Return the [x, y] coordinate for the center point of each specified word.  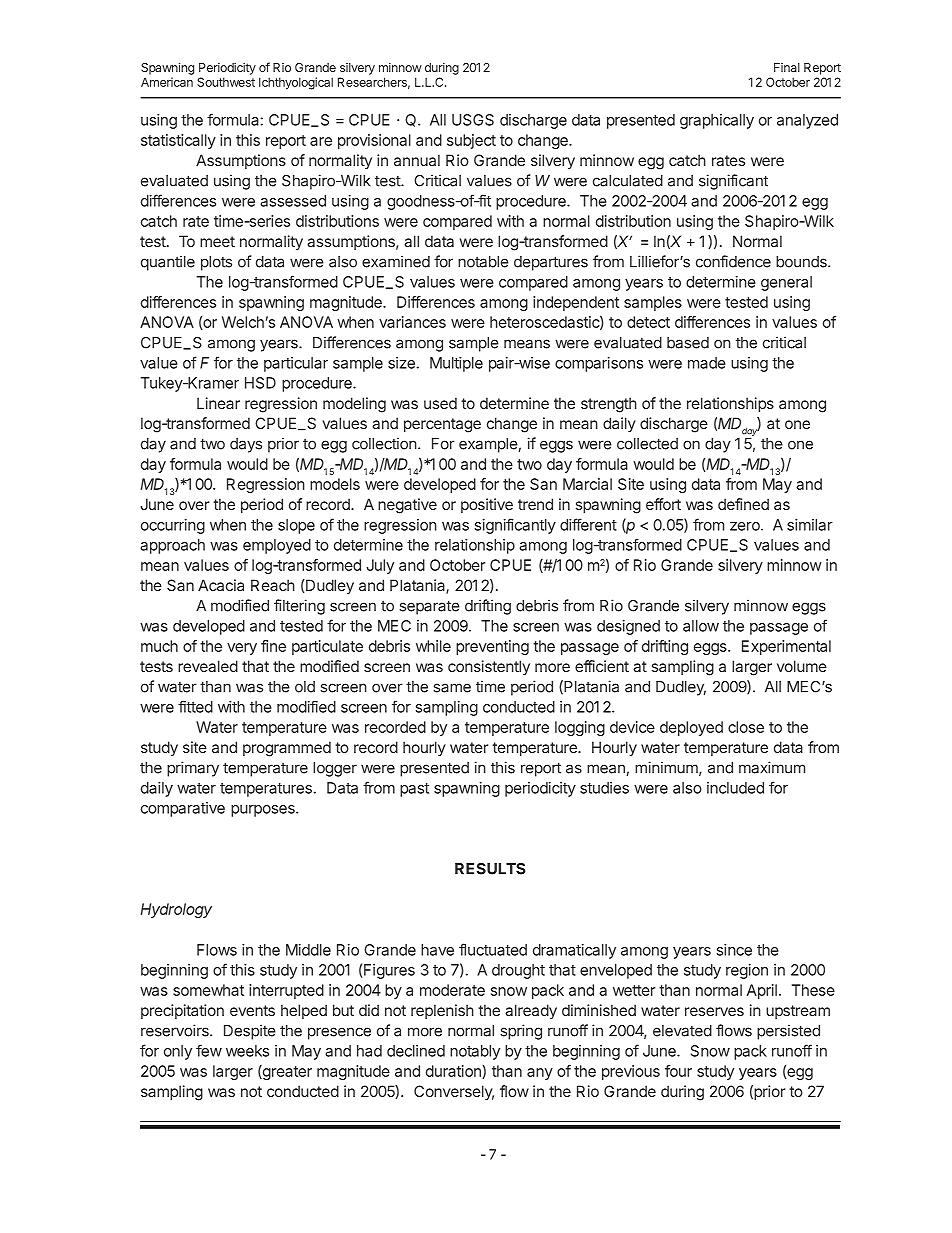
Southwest [226, 82]
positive [487, 505]
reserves [714, 1011]
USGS [473, 120]
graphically [717, 121]
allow [701, 626]
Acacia [221, 585]
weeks [247, 1051]
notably [475, 1052]
